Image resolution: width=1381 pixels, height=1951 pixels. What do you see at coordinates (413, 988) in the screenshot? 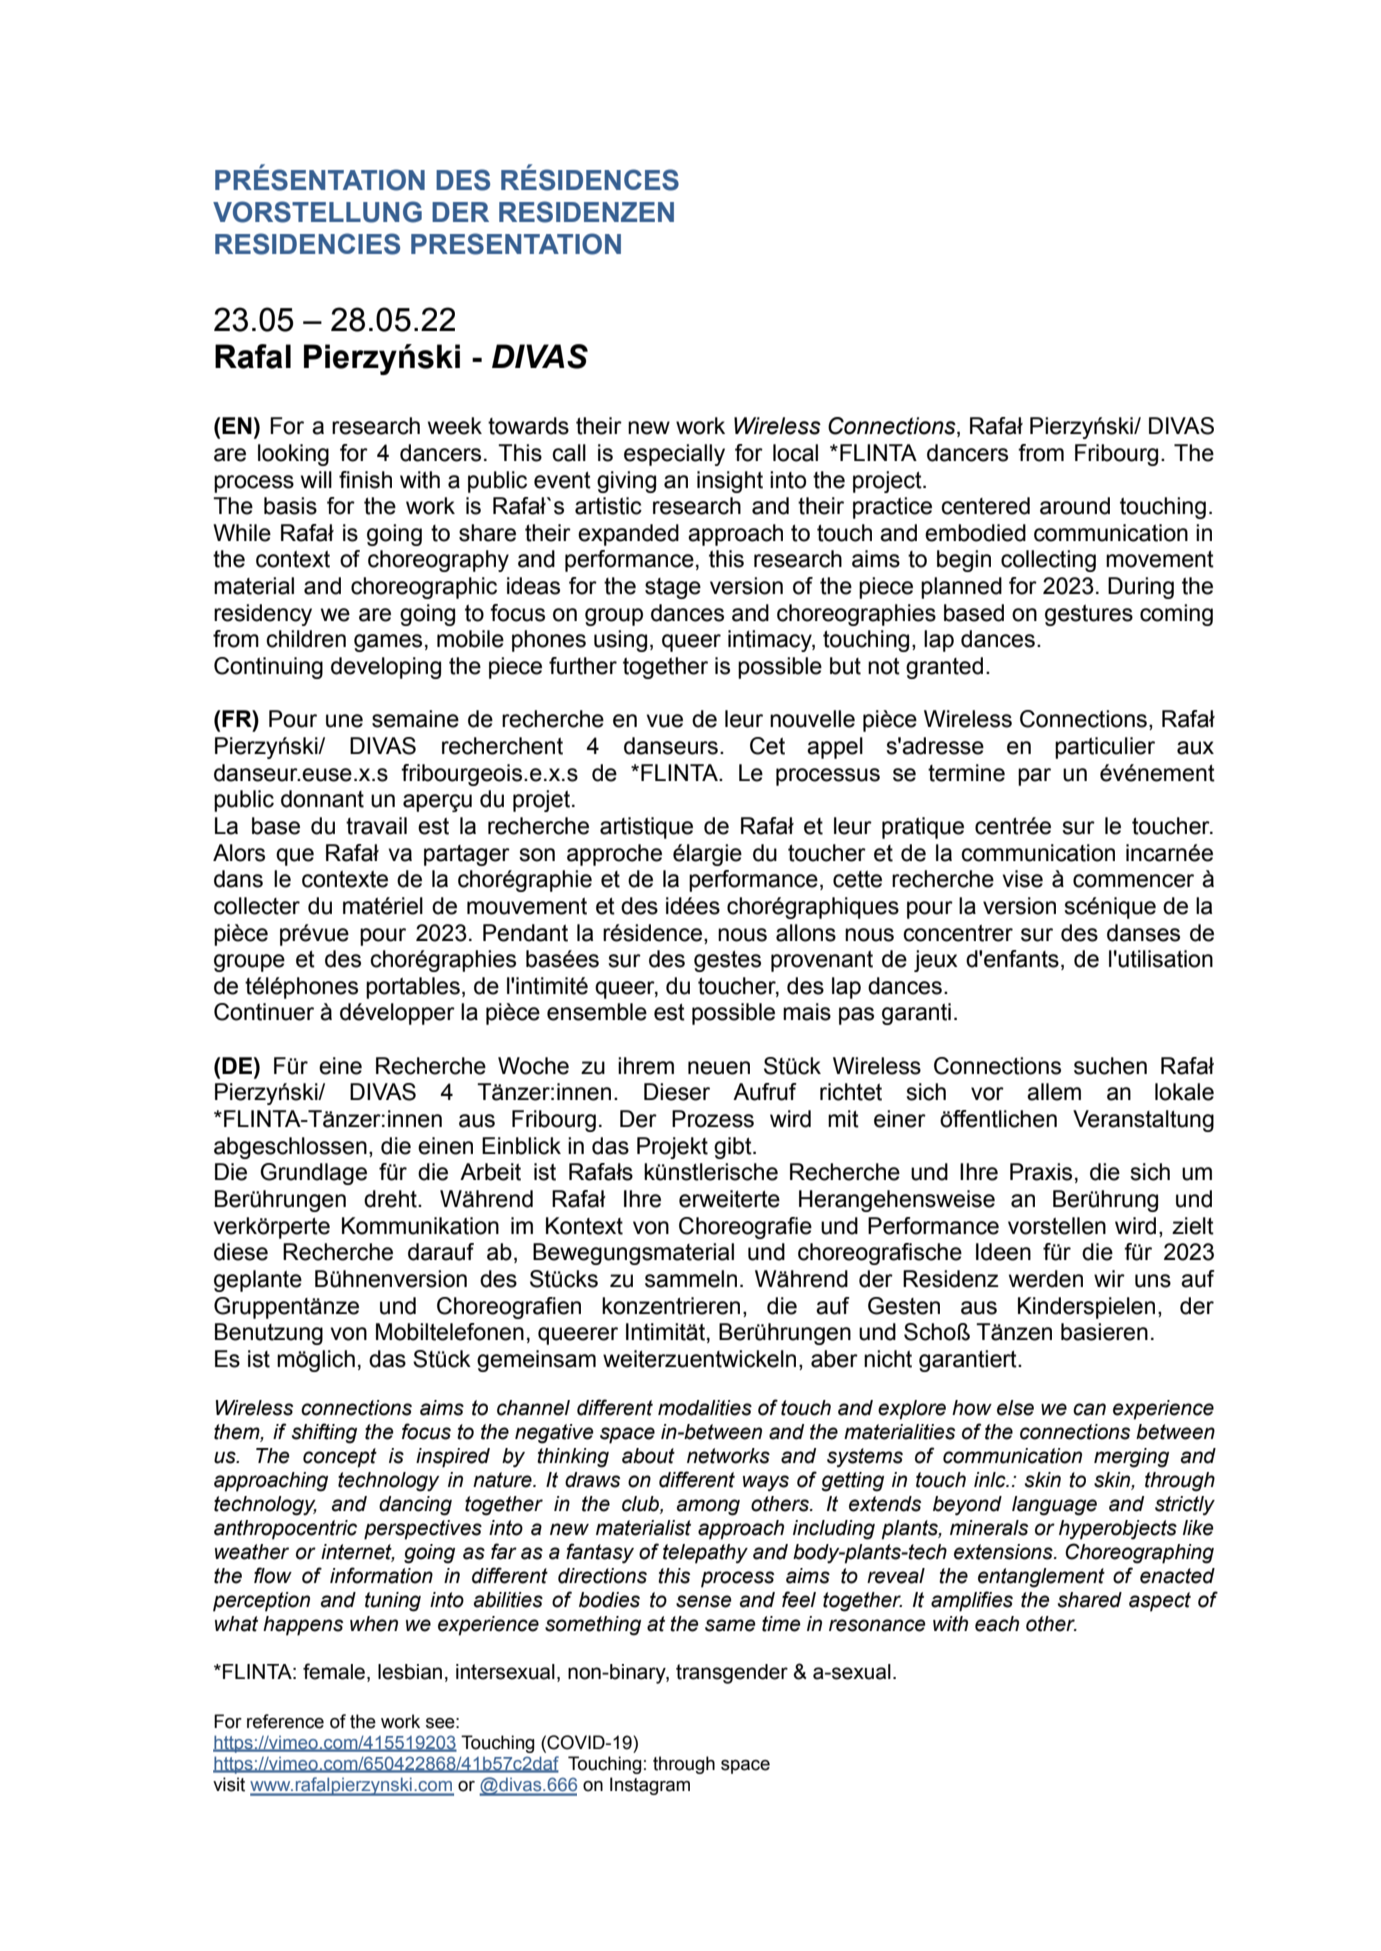
I see `portables` at bounding box center [413, 988].
